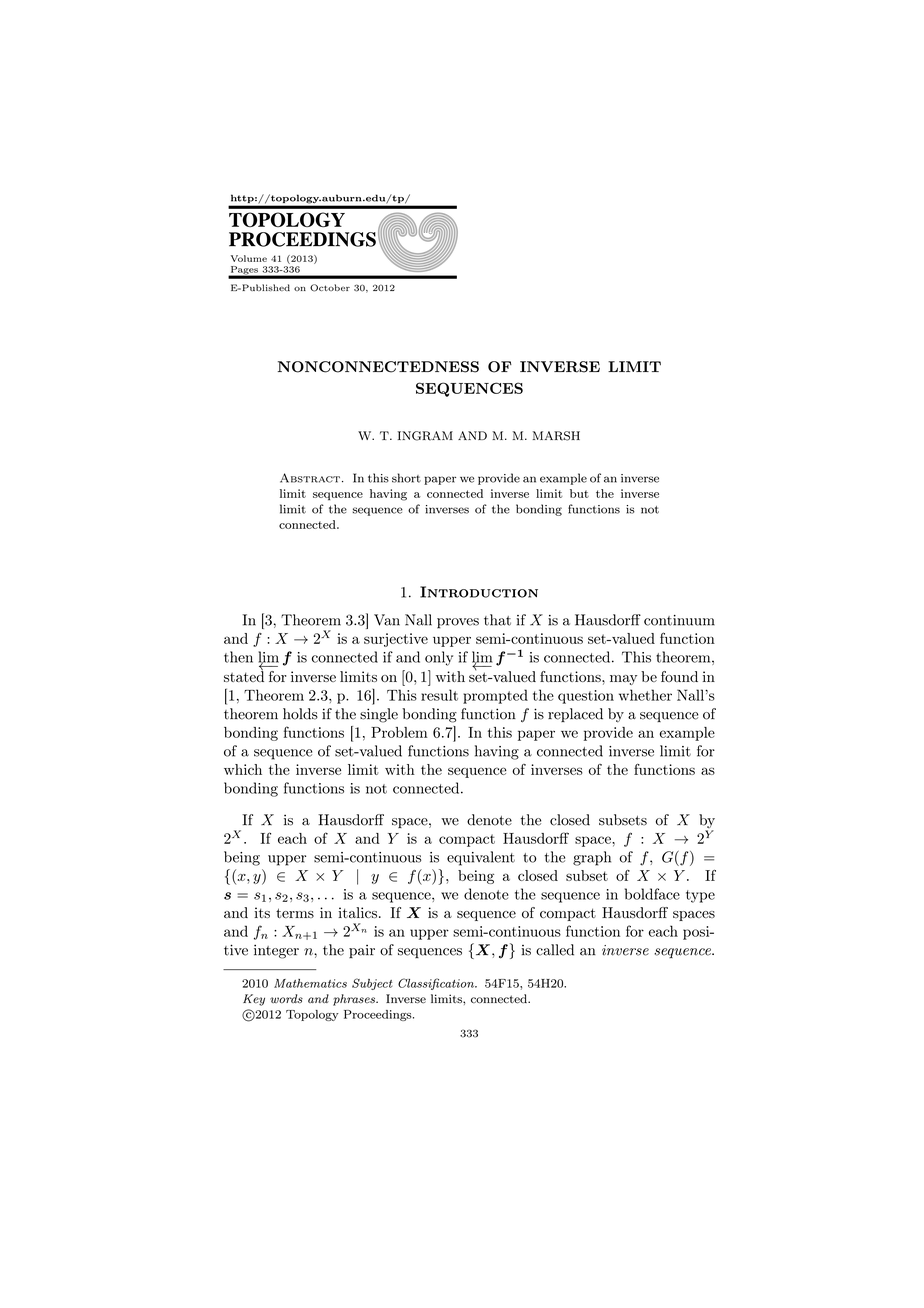 The image size is (924, 1308). Describe the element at coordinates (555, 950) in the document. I see `called` at that location.
